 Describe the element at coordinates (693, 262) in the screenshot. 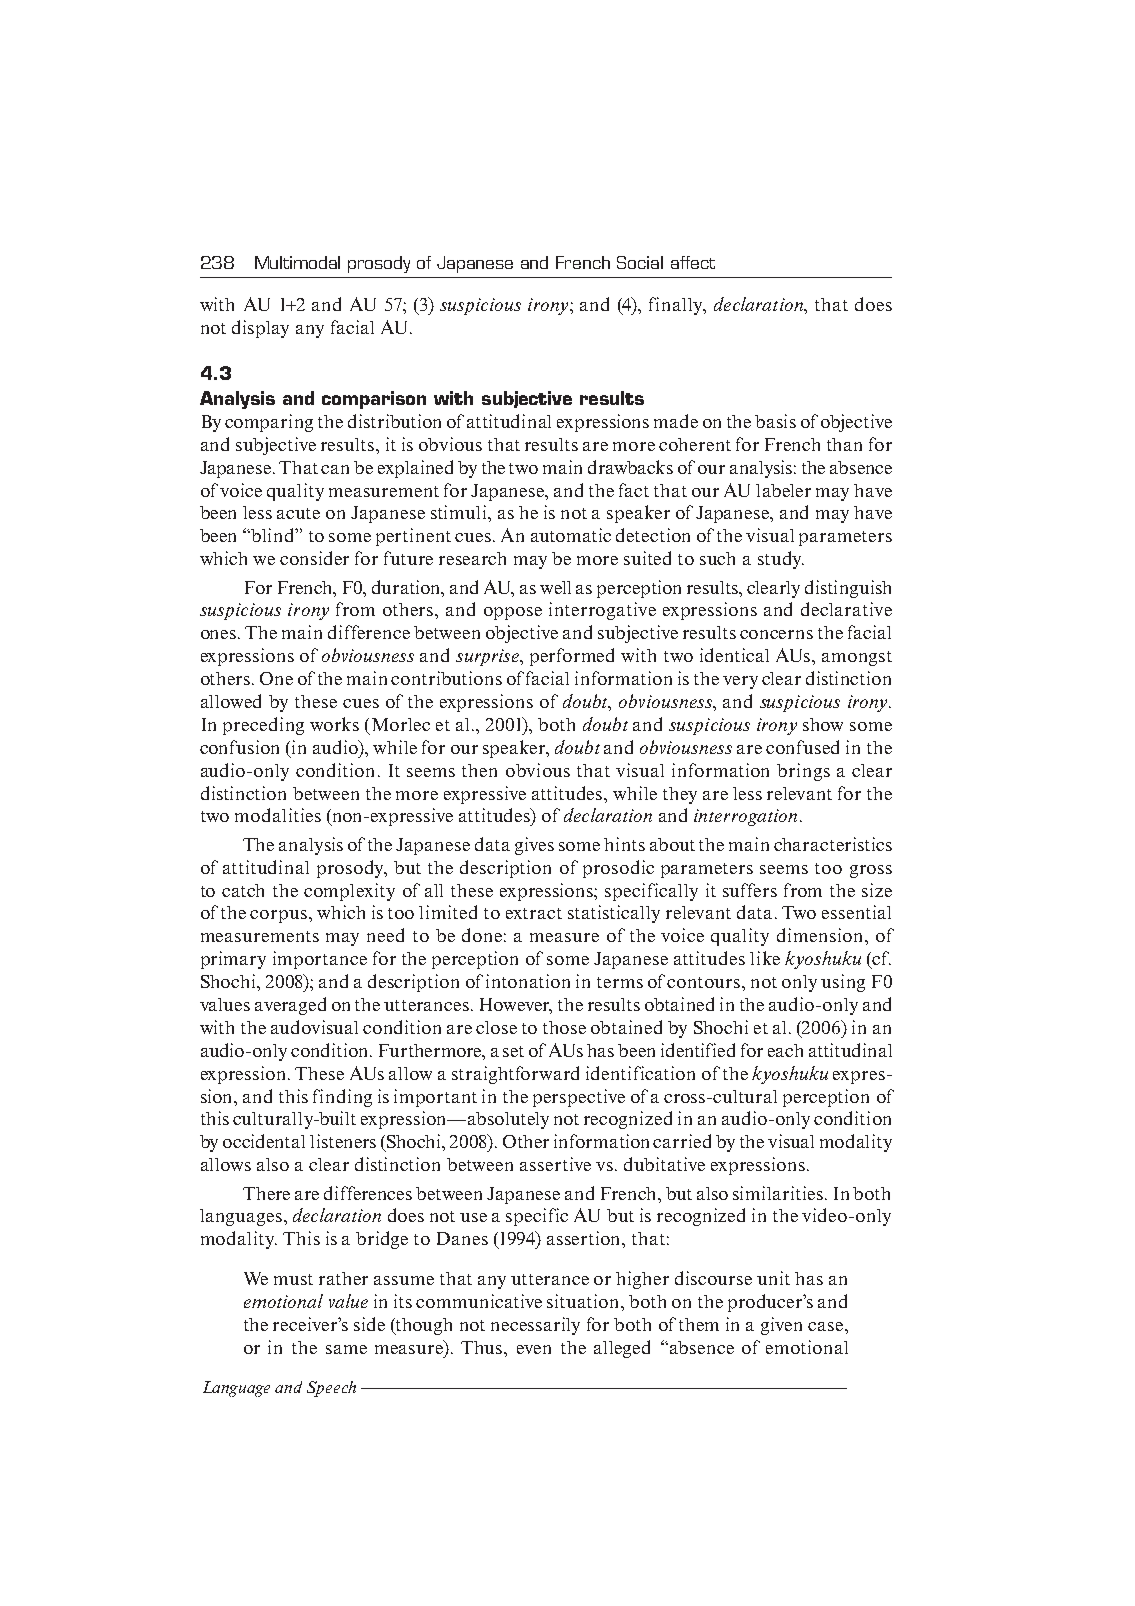

I see `affect` at that location.
